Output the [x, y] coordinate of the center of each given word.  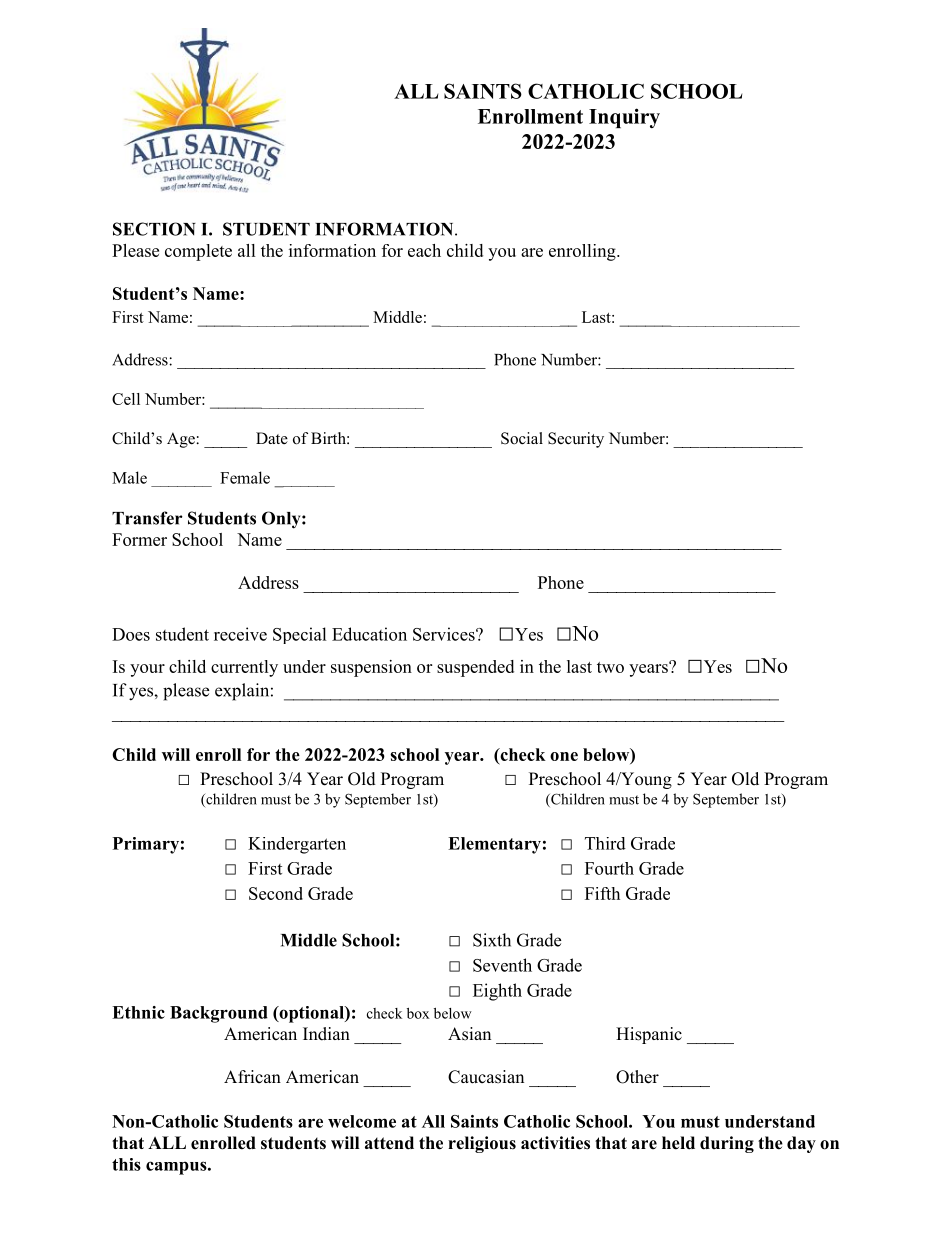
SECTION [154, 229]
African [252, 1076]
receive [240, 634]
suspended [475, 668]
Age [182, 440]
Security [576, 440]
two [610, 667]
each [424, 250]
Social [522, 438]
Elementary [494, 845]
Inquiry [624, 118]
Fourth [609, 868]
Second [276, 893]
